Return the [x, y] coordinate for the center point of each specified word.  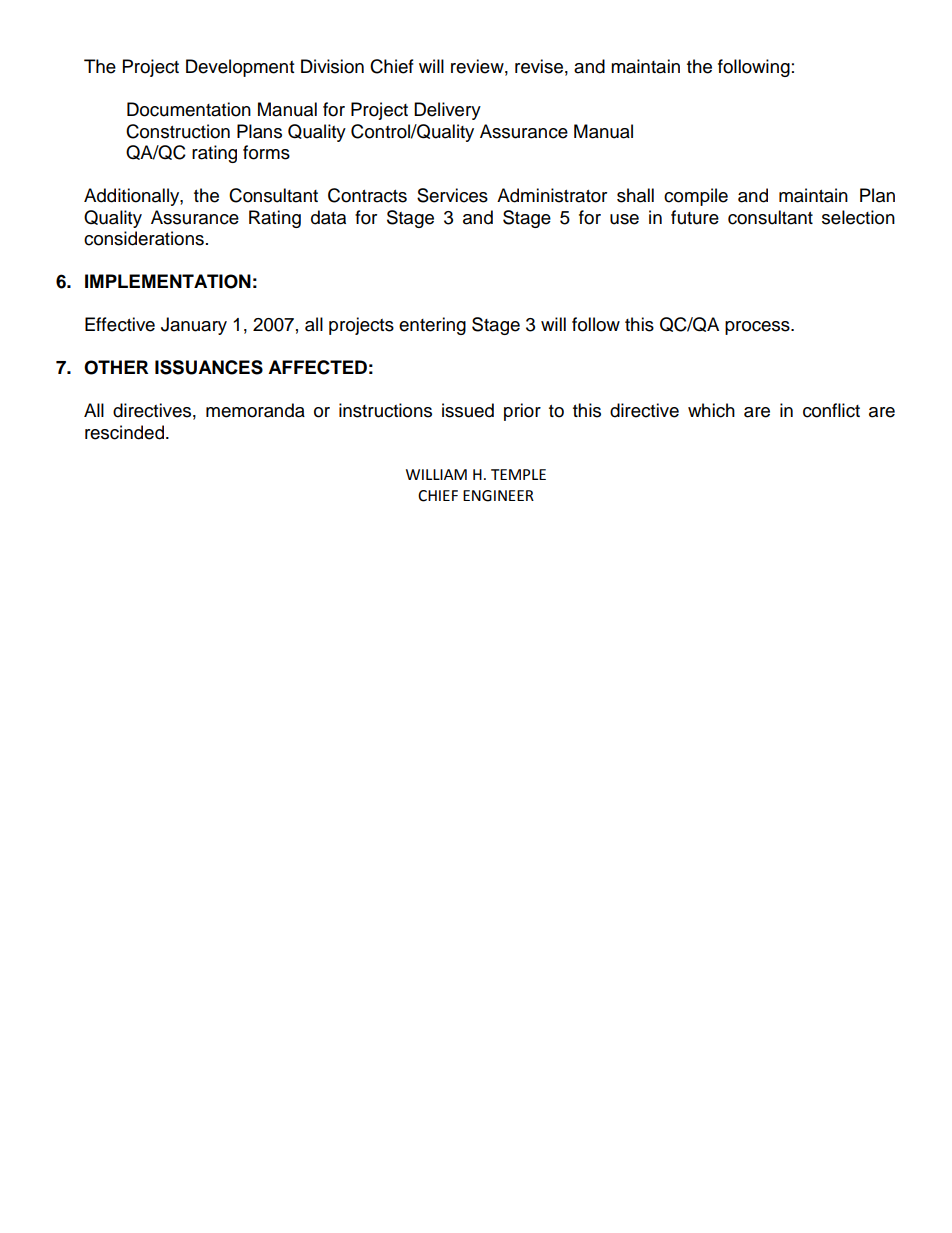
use [624, 219]
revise [539, 66]
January [194, 326]
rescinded [124, 432]
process [758, 328]
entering [432, 326]
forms [266, 152]
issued [468, 410]
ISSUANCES [209, 367]
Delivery [447, 111]
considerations [144, 238]
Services [452, 195]
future [695, 217]
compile [696, 197]
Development [240, 68]
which [711, 410]
